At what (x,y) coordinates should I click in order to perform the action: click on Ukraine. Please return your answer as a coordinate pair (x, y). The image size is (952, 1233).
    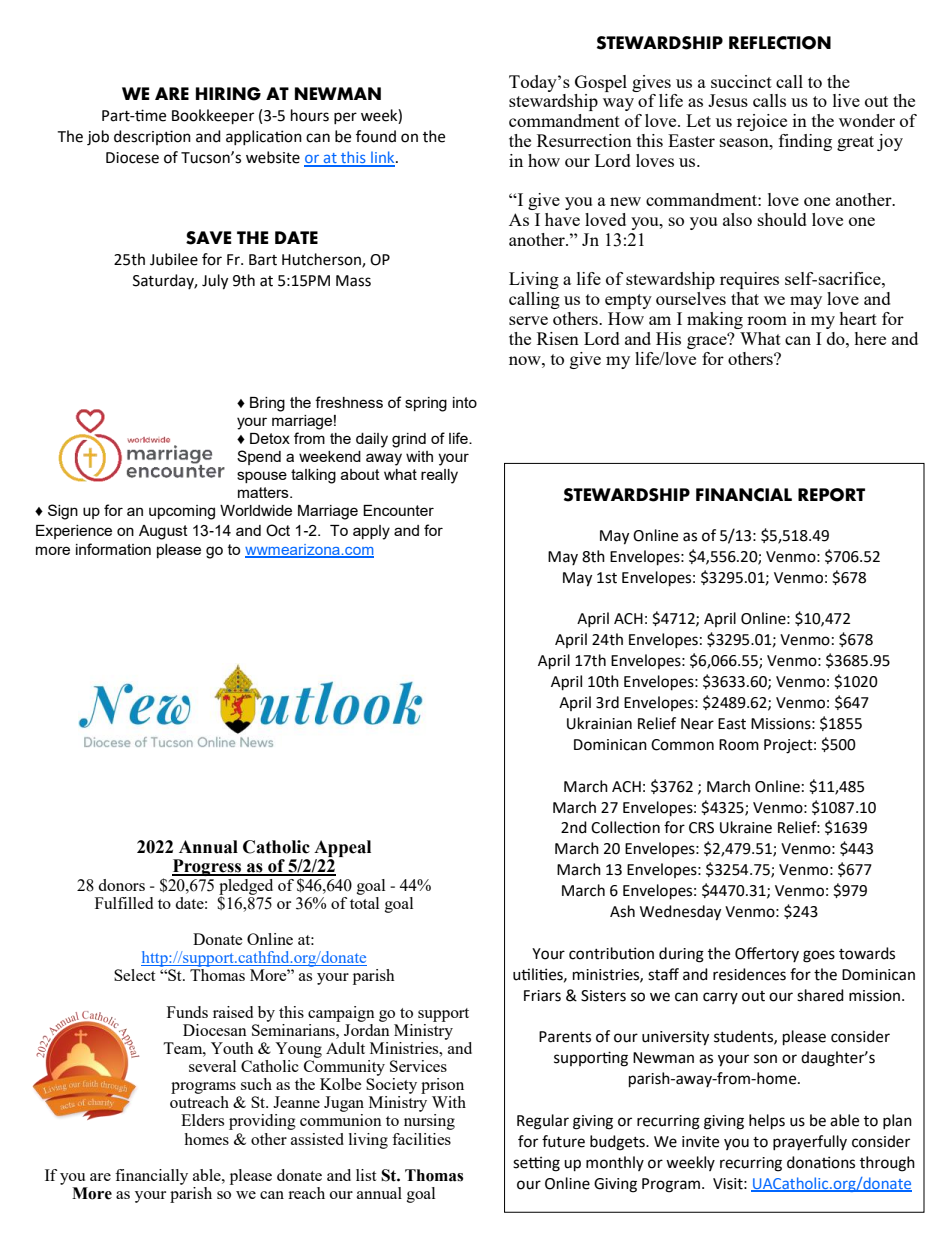
    Looking at the image, I should click on (746, 827).
